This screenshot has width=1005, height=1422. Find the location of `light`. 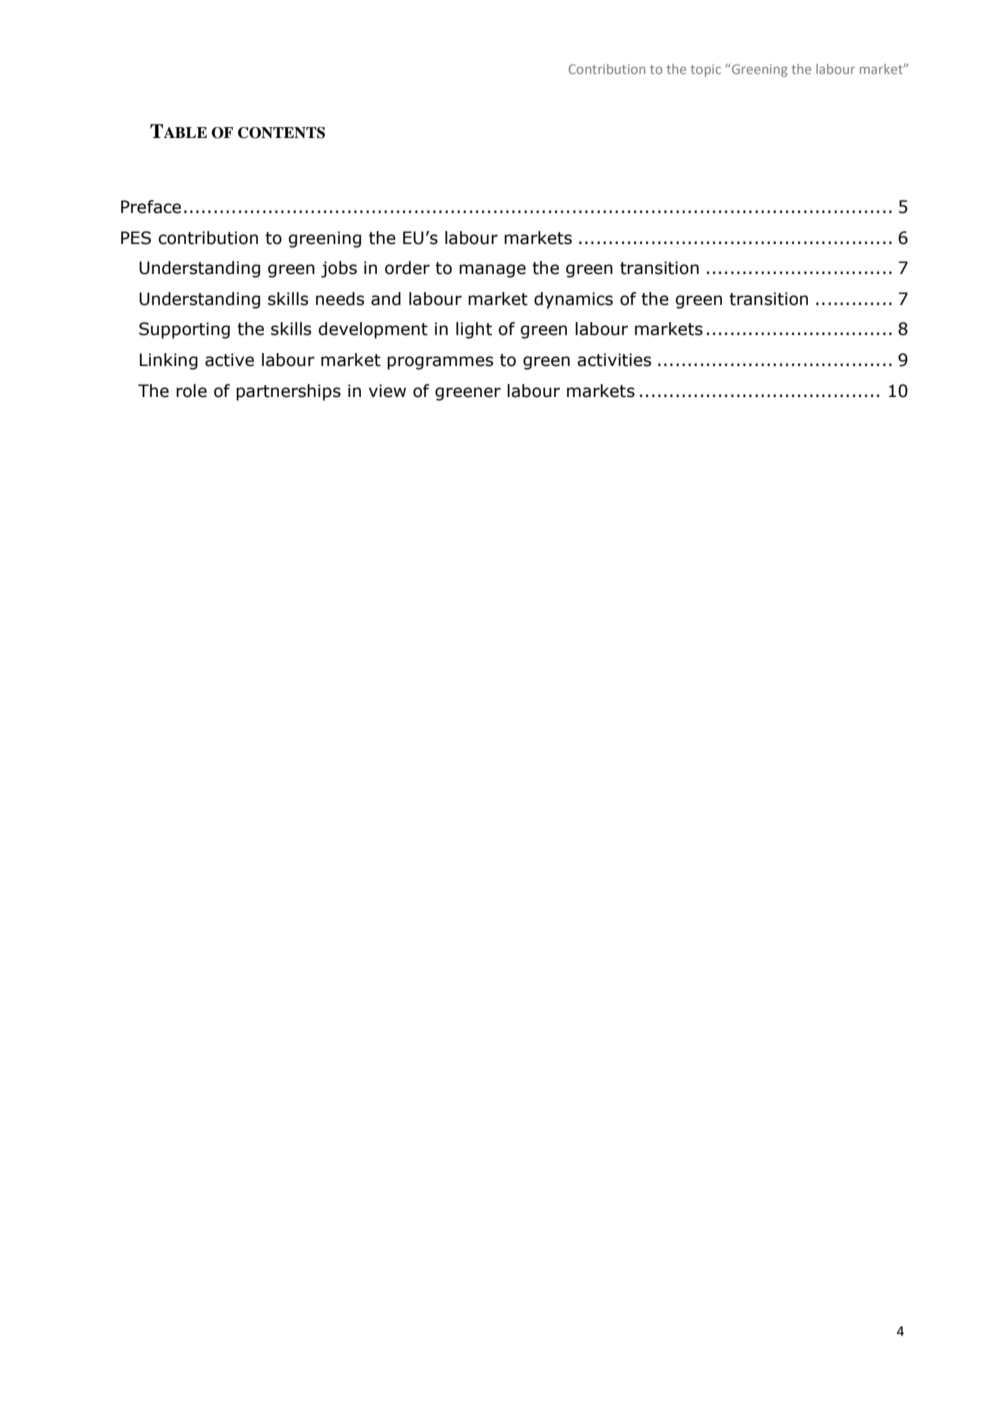

light is located at coordinates (474, 330).
